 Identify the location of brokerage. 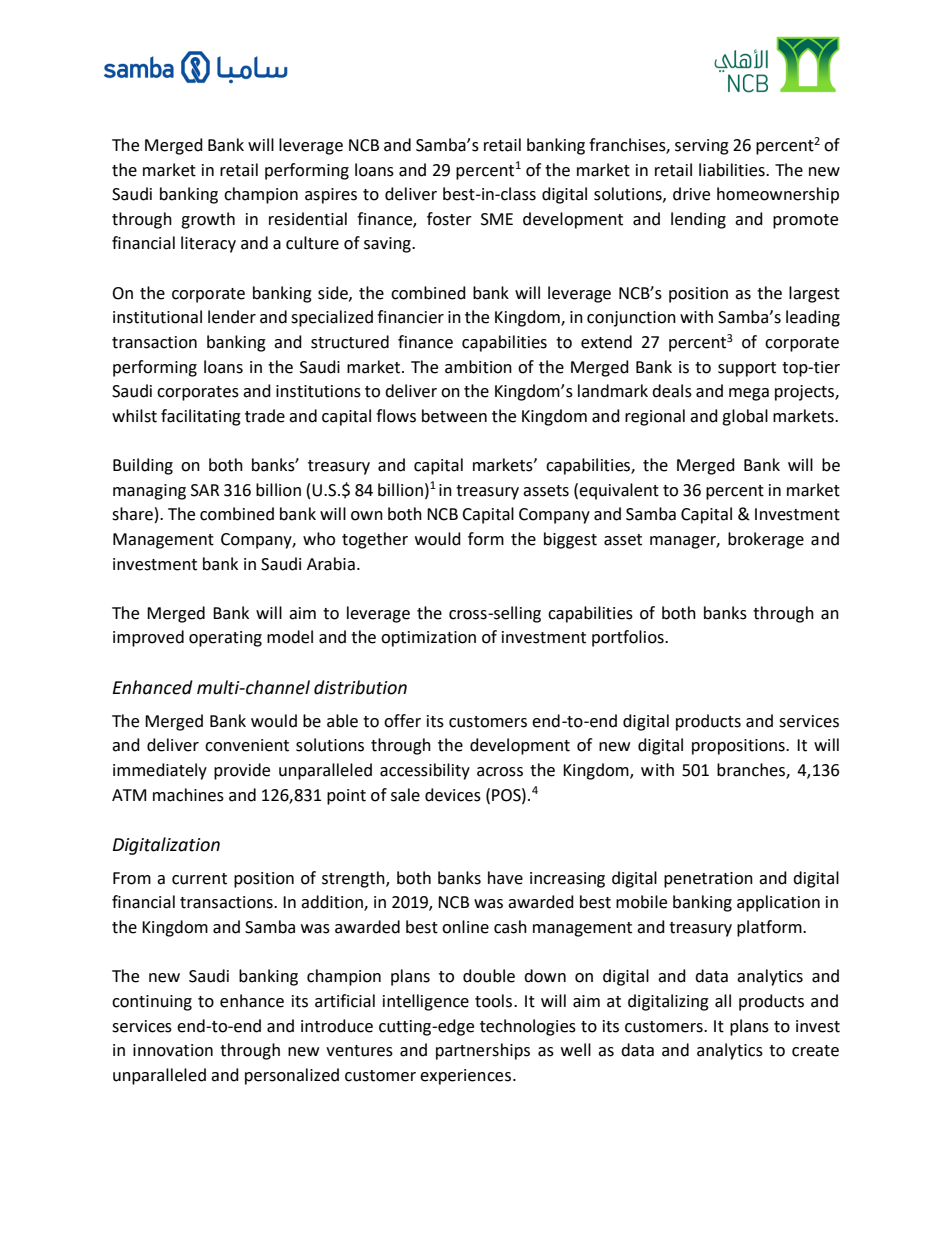
(766, 540).
